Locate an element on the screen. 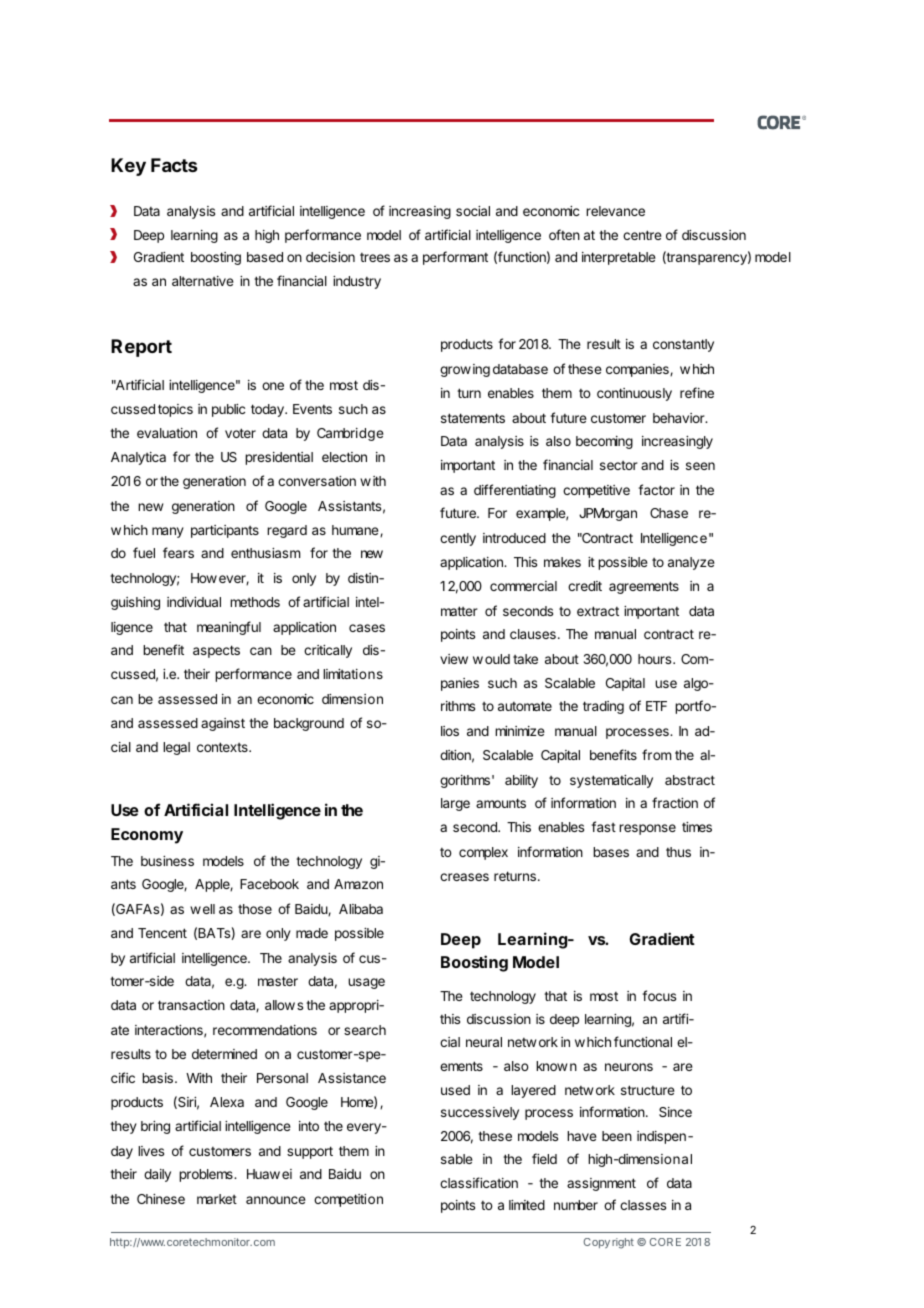  transaction is located at coordinates (191, 1005).
